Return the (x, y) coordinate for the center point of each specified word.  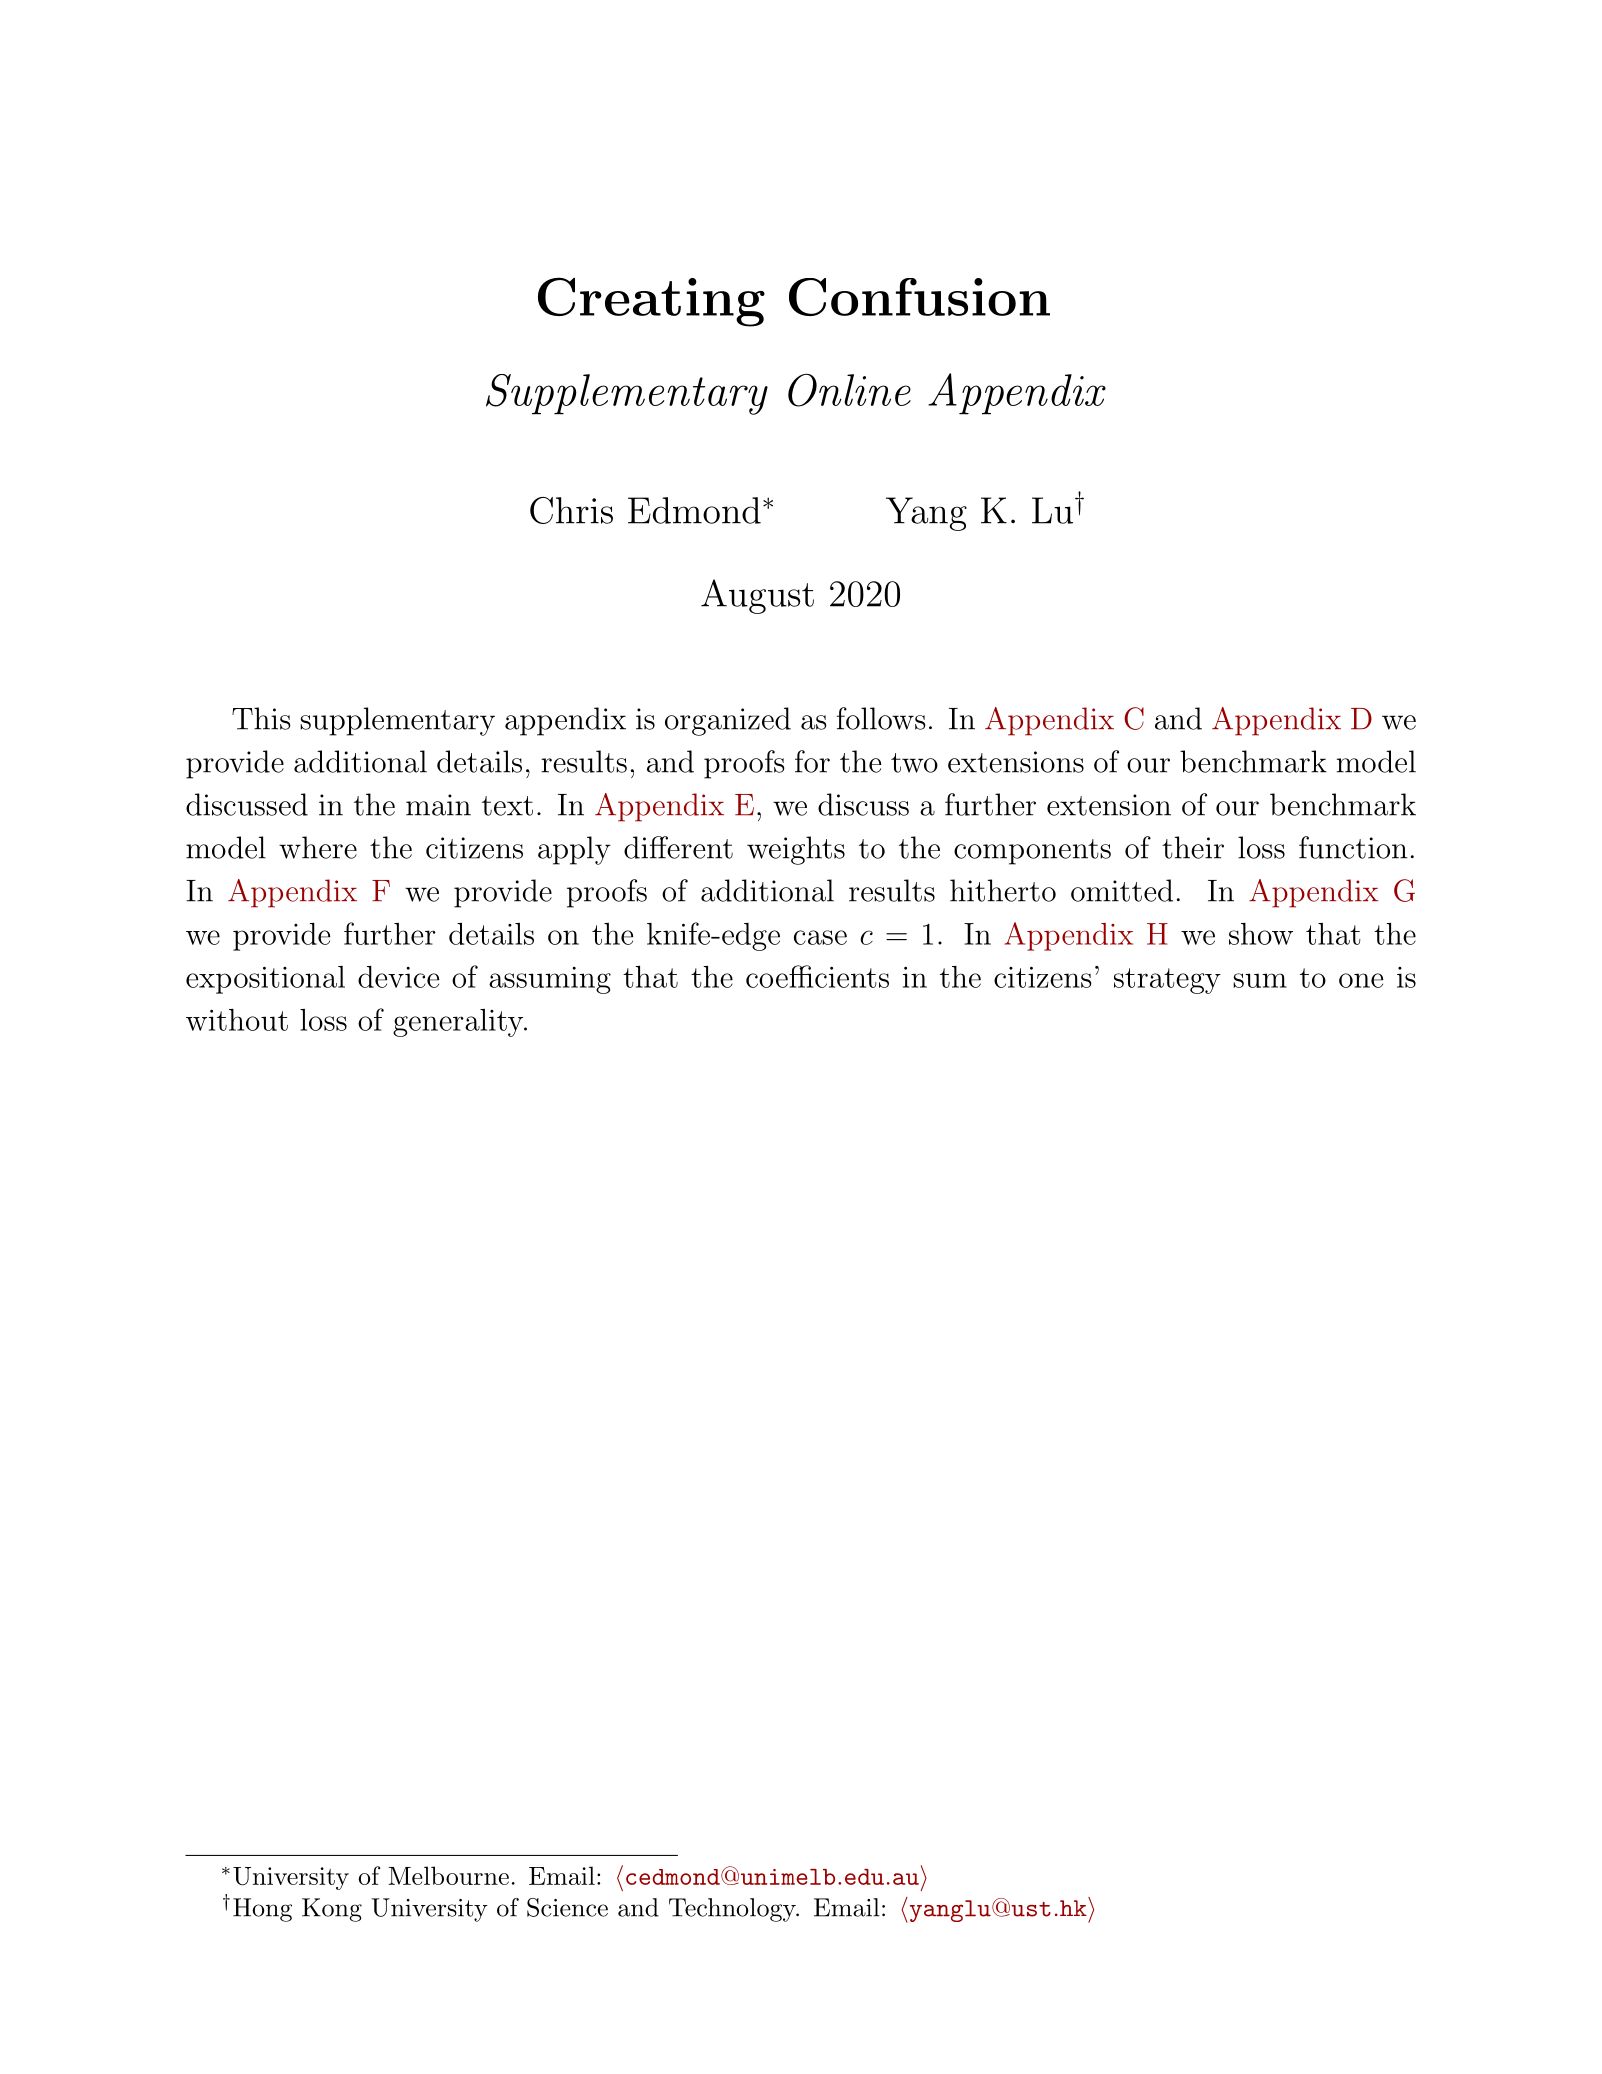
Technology (733, 1910)
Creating (651, 302)
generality (459, 1023)
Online (849, 390)
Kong (332, 1910)
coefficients (817, 976)
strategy (1167, 981)
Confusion (919, 297)
